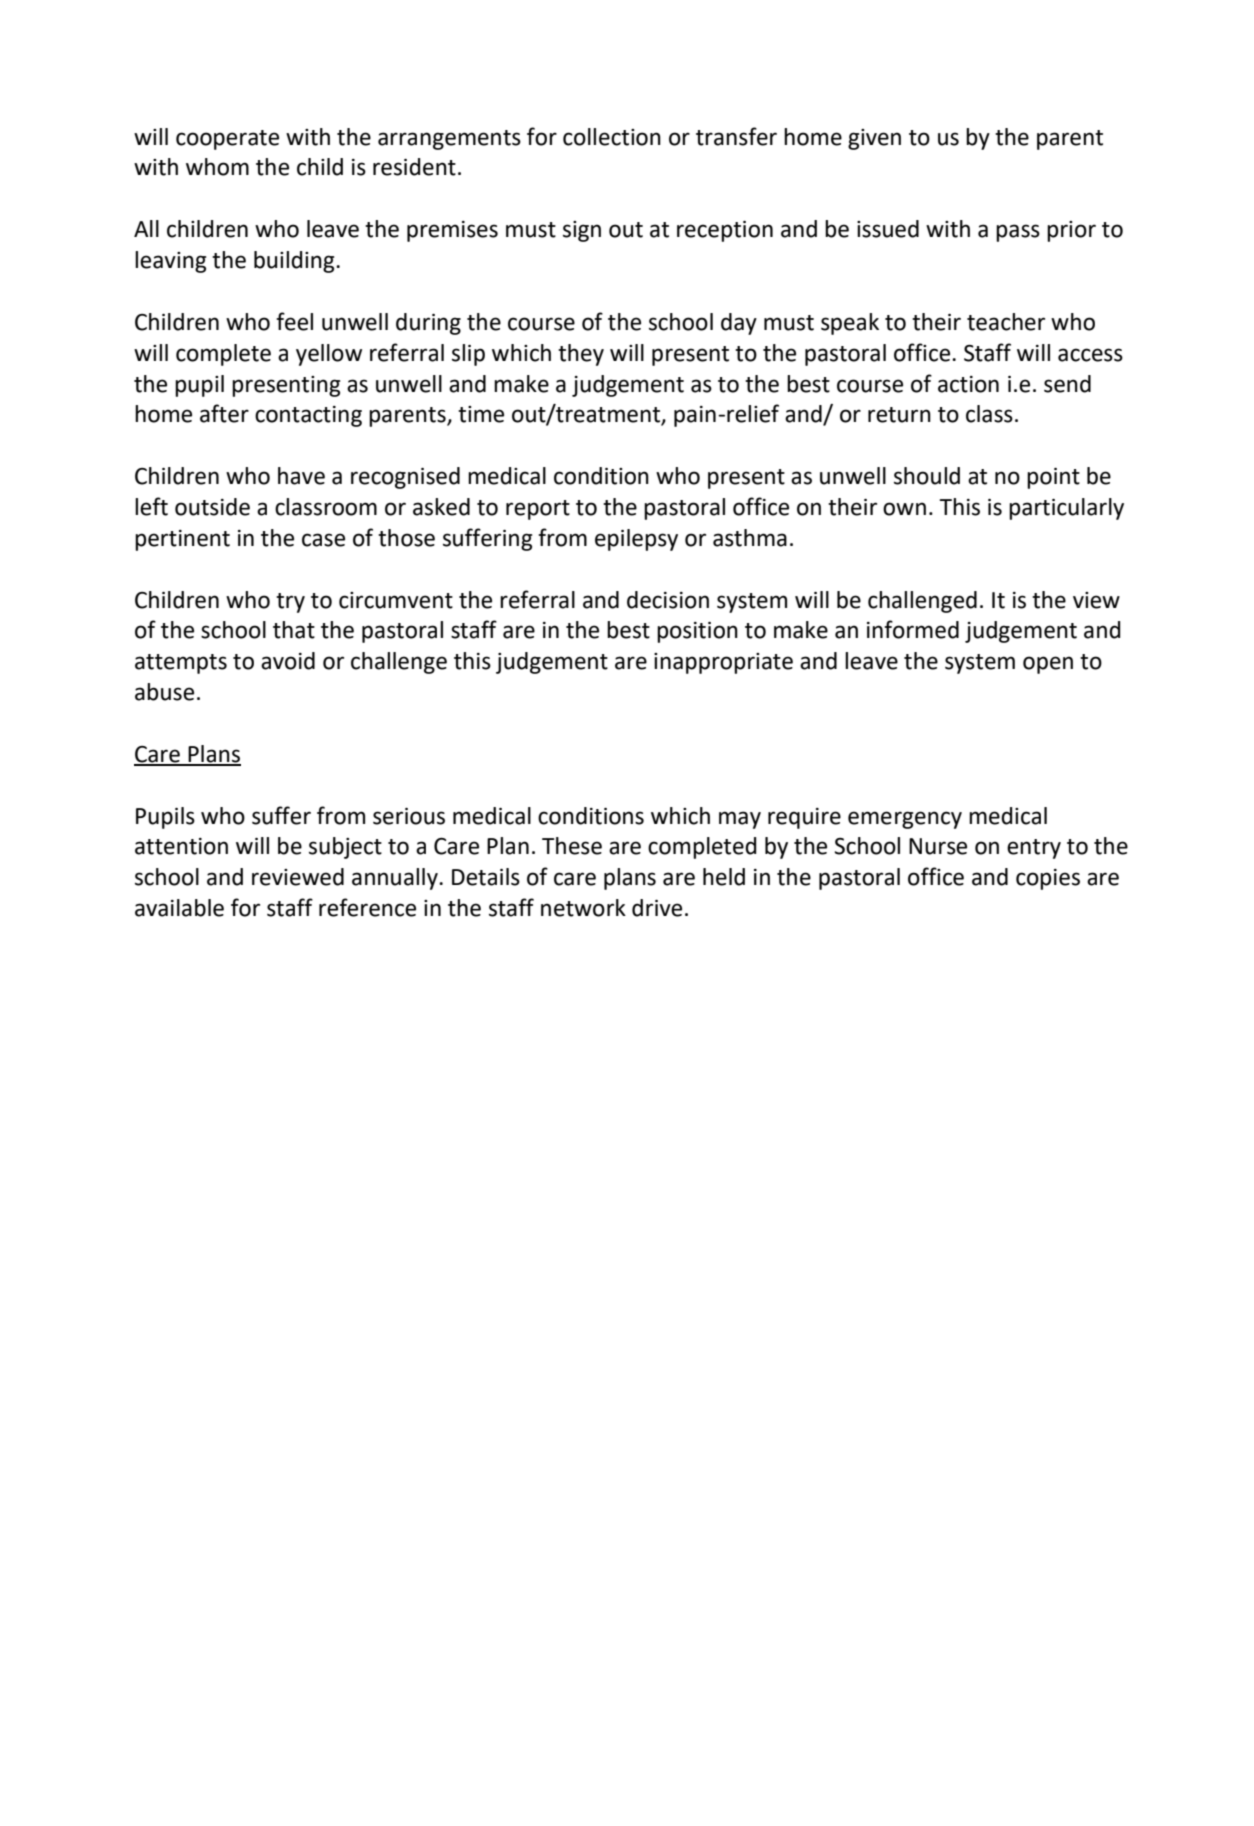 The image size is (1254, 1826). Describe the element at coordinates (612, 137) in the document. I see `collection` at that location.
